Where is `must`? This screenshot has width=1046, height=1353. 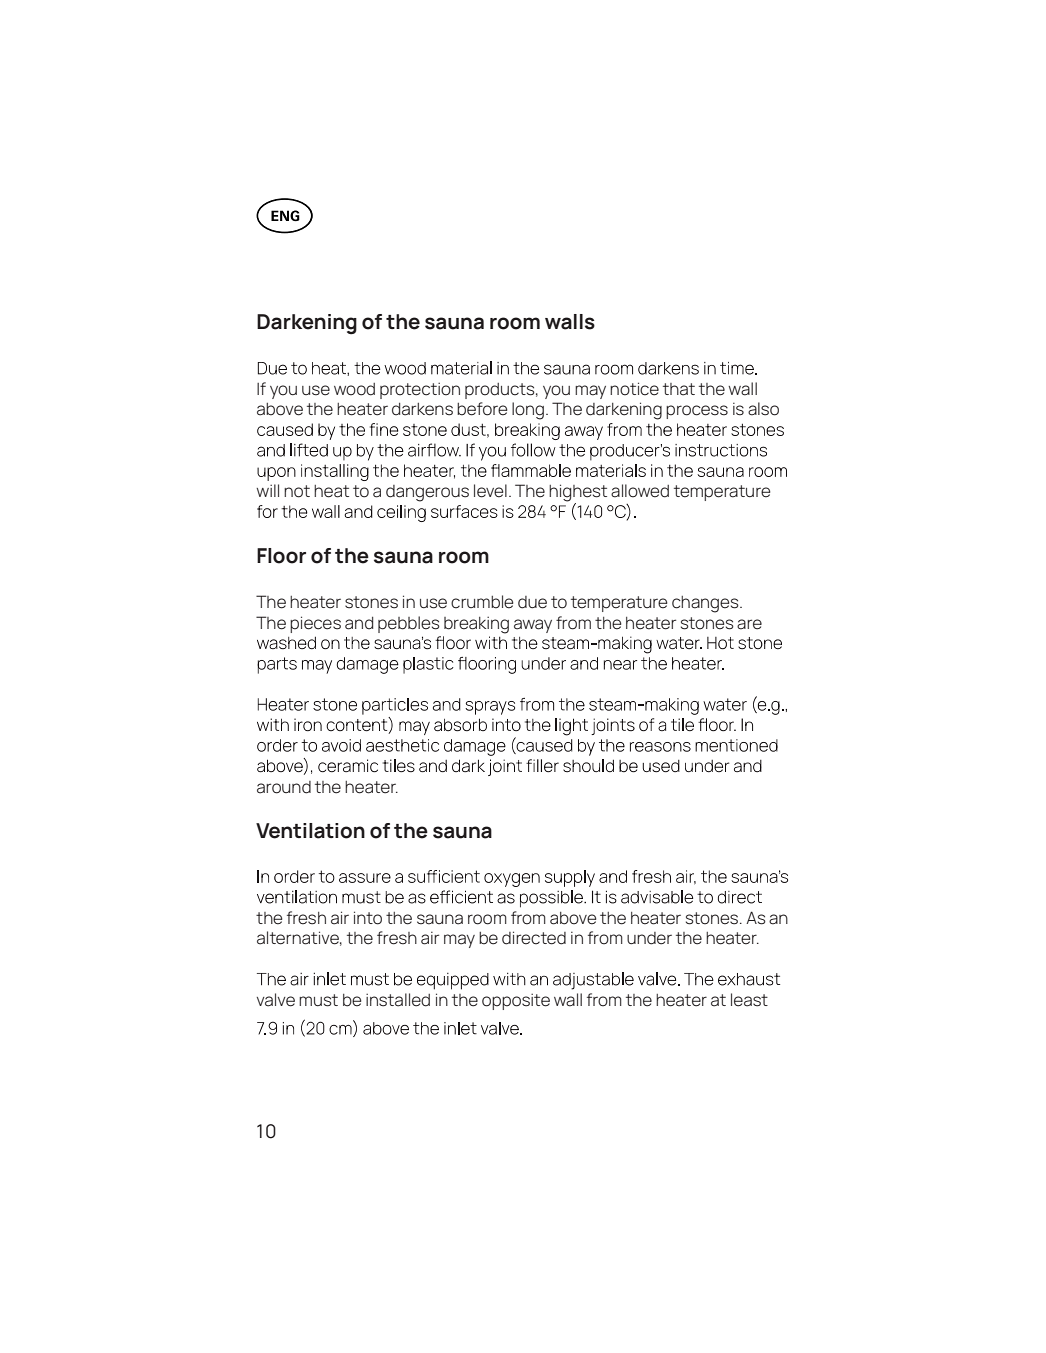 must is located at coordinates (318, 1000).
